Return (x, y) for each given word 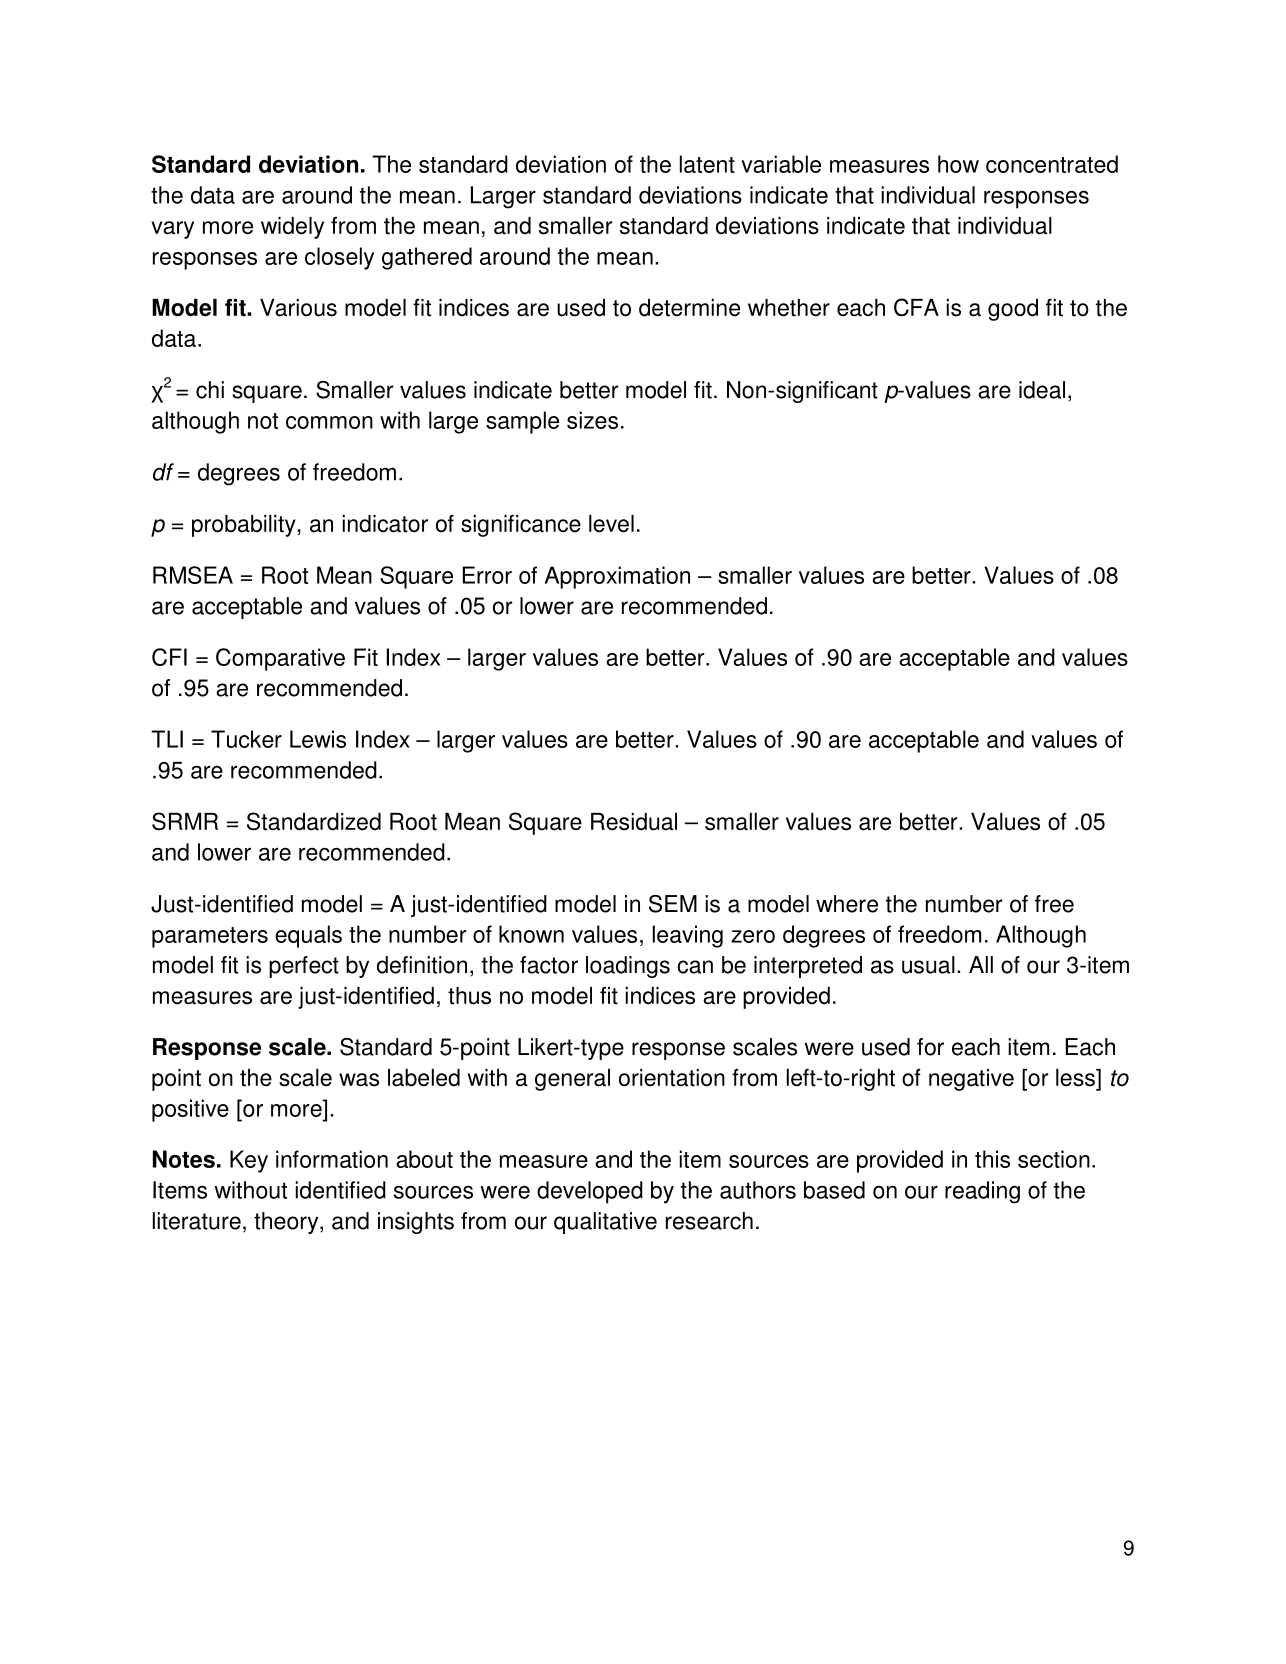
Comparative (280, 659)
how (958, 164)
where (847, 904)
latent (707, 164)
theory (287, 1223)
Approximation (617, 577)
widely (292, 228)
